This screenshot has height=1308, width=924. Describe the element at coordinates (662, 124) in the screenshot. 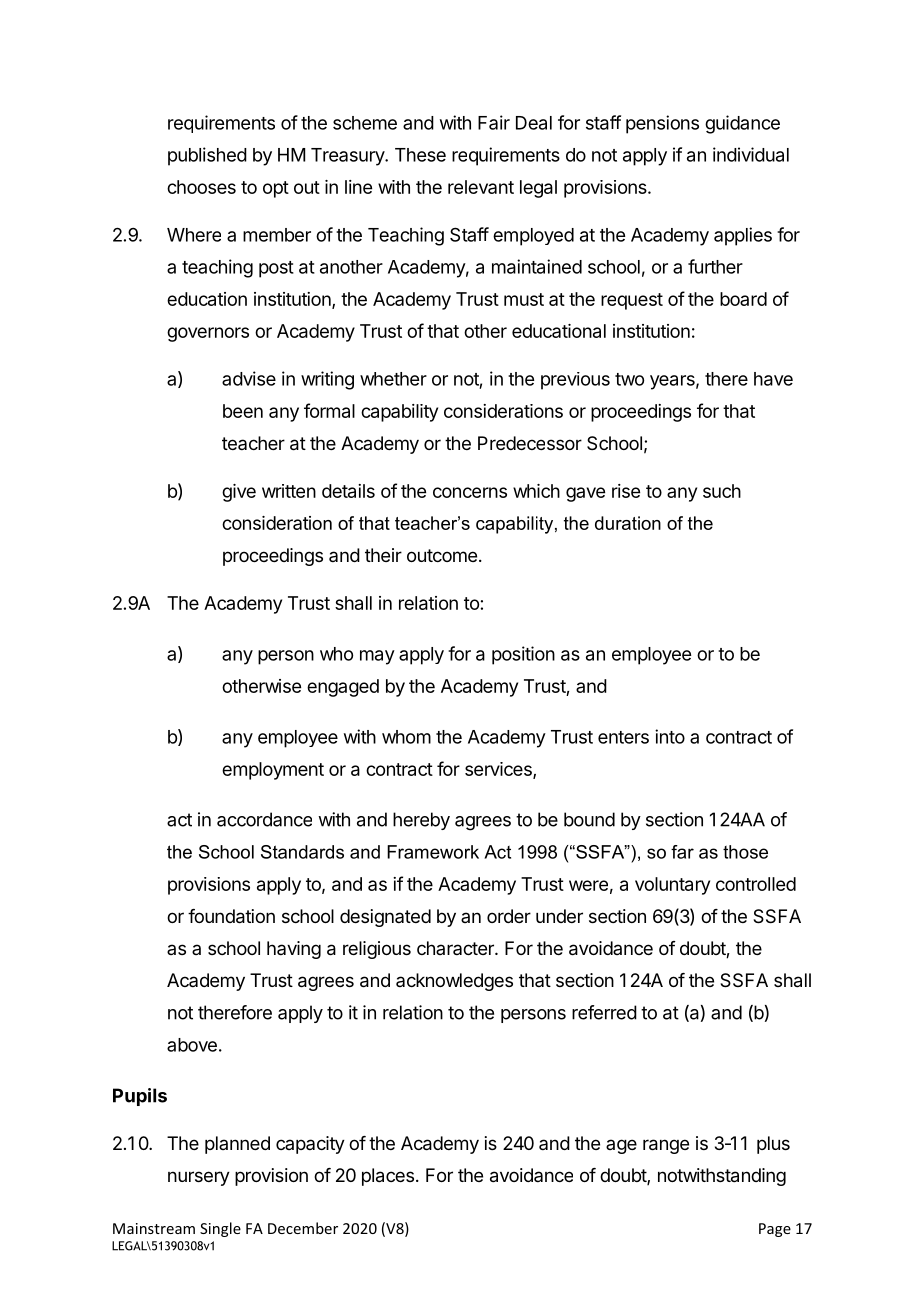

I see `pensions` at that location.
